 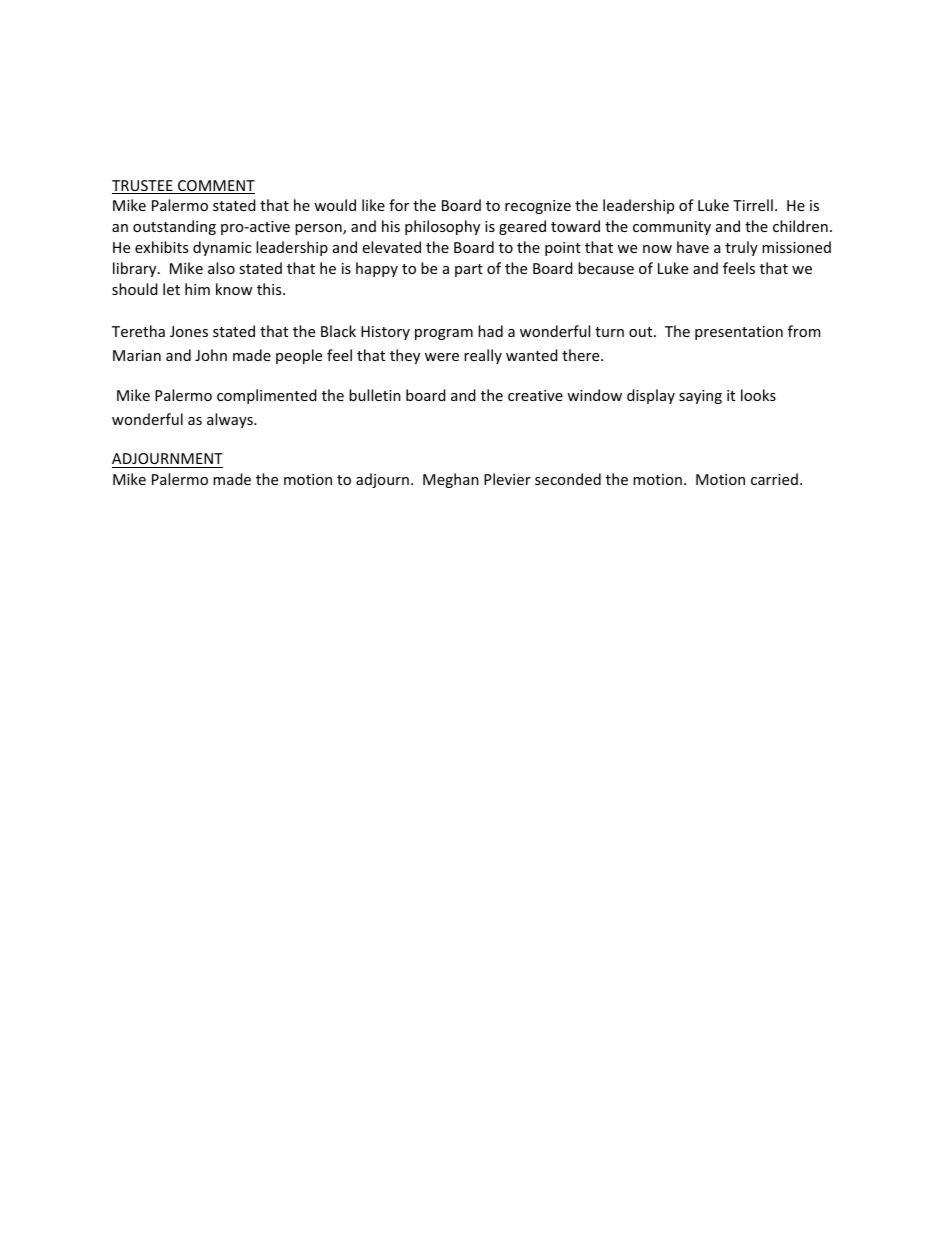 I want to click on presentation, so click(x=739, y=333).
